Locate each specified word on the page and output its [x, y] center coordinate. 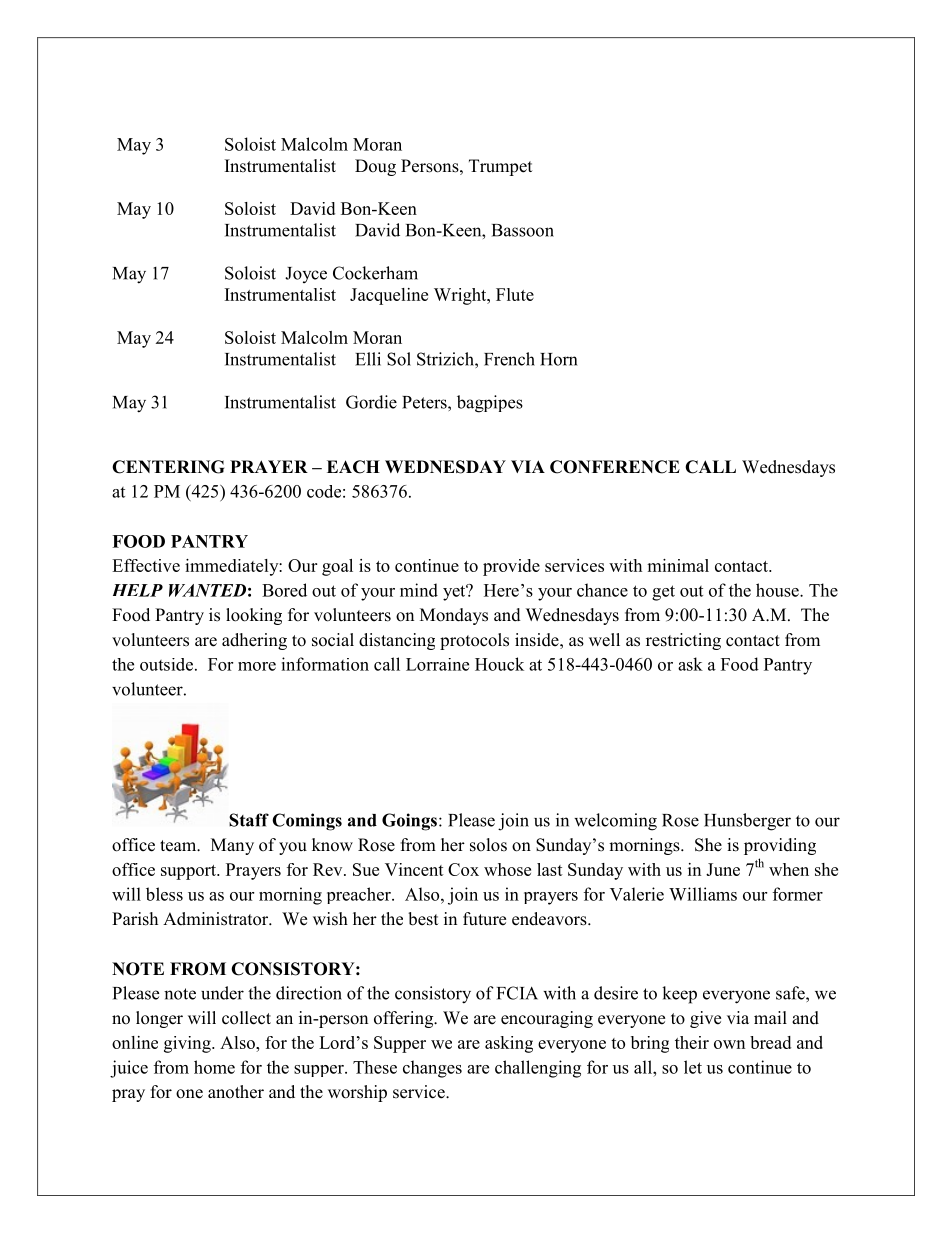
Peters [425, 402]
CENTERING [168, 467]
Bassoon [523, 230]
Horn [558, 359]
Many [232, 846]
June [723, 869]
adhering [254, 641]
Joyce [306, 275]
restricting [683, 641]
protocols [474, 641]
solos [488, 845]
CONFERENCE [615, 467]
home [214, 1067]
